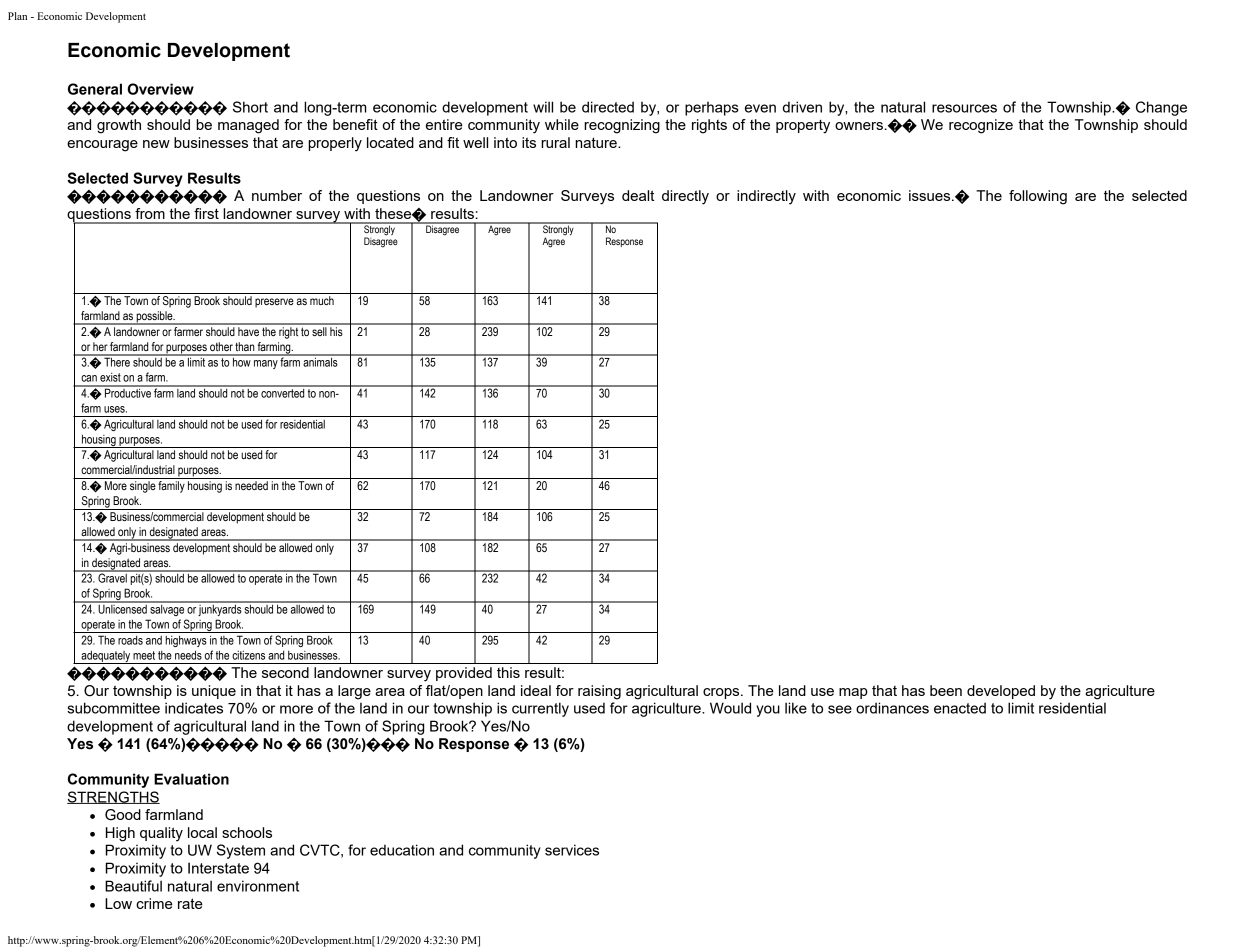 The image size is (1233, 952). What do you see at coordinates (110, 377) in the image?
I see `exist` at bounding box center [110, 377].
